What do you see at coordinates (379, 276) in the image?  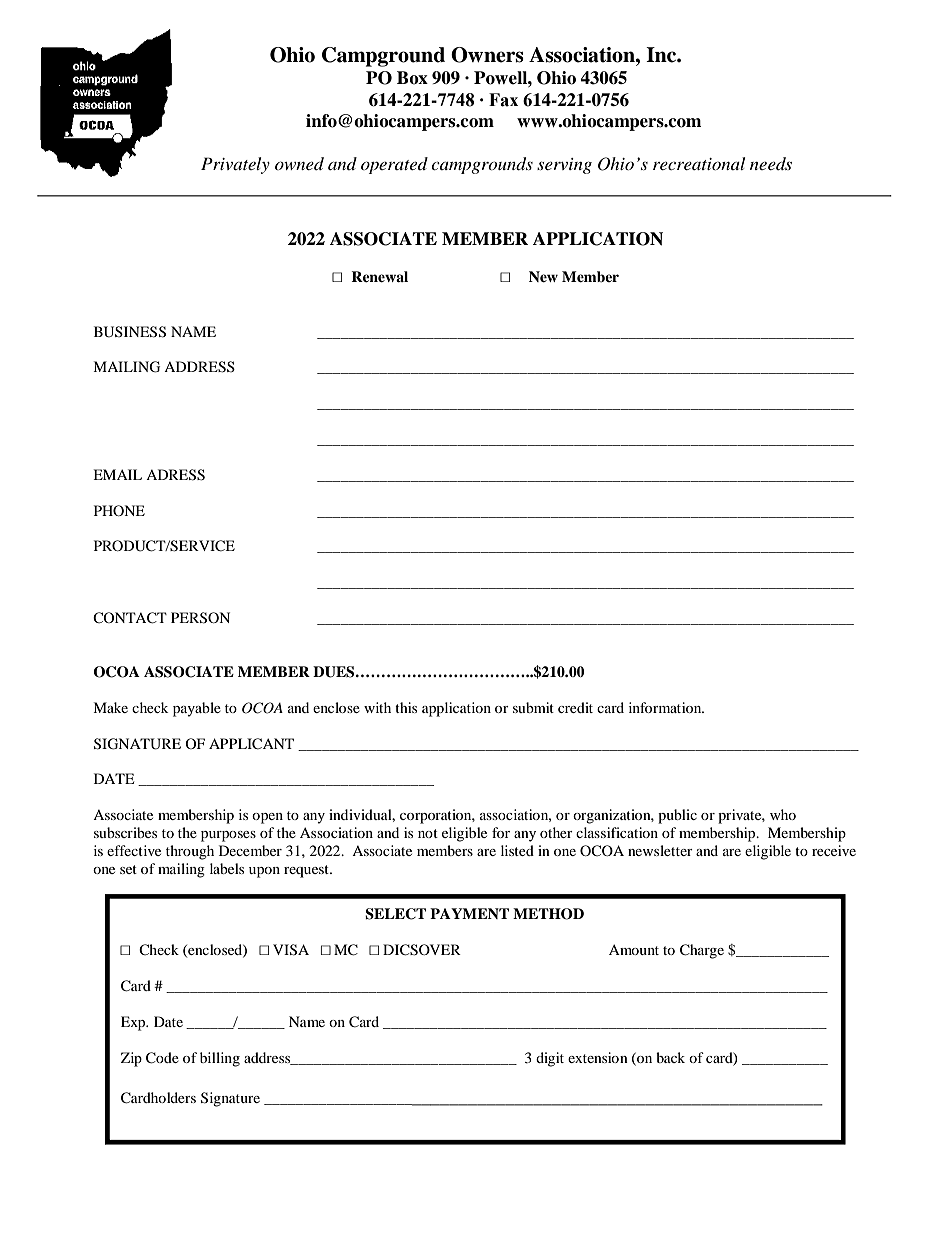 I see `Renewal` at bounding box center [379, 276].
